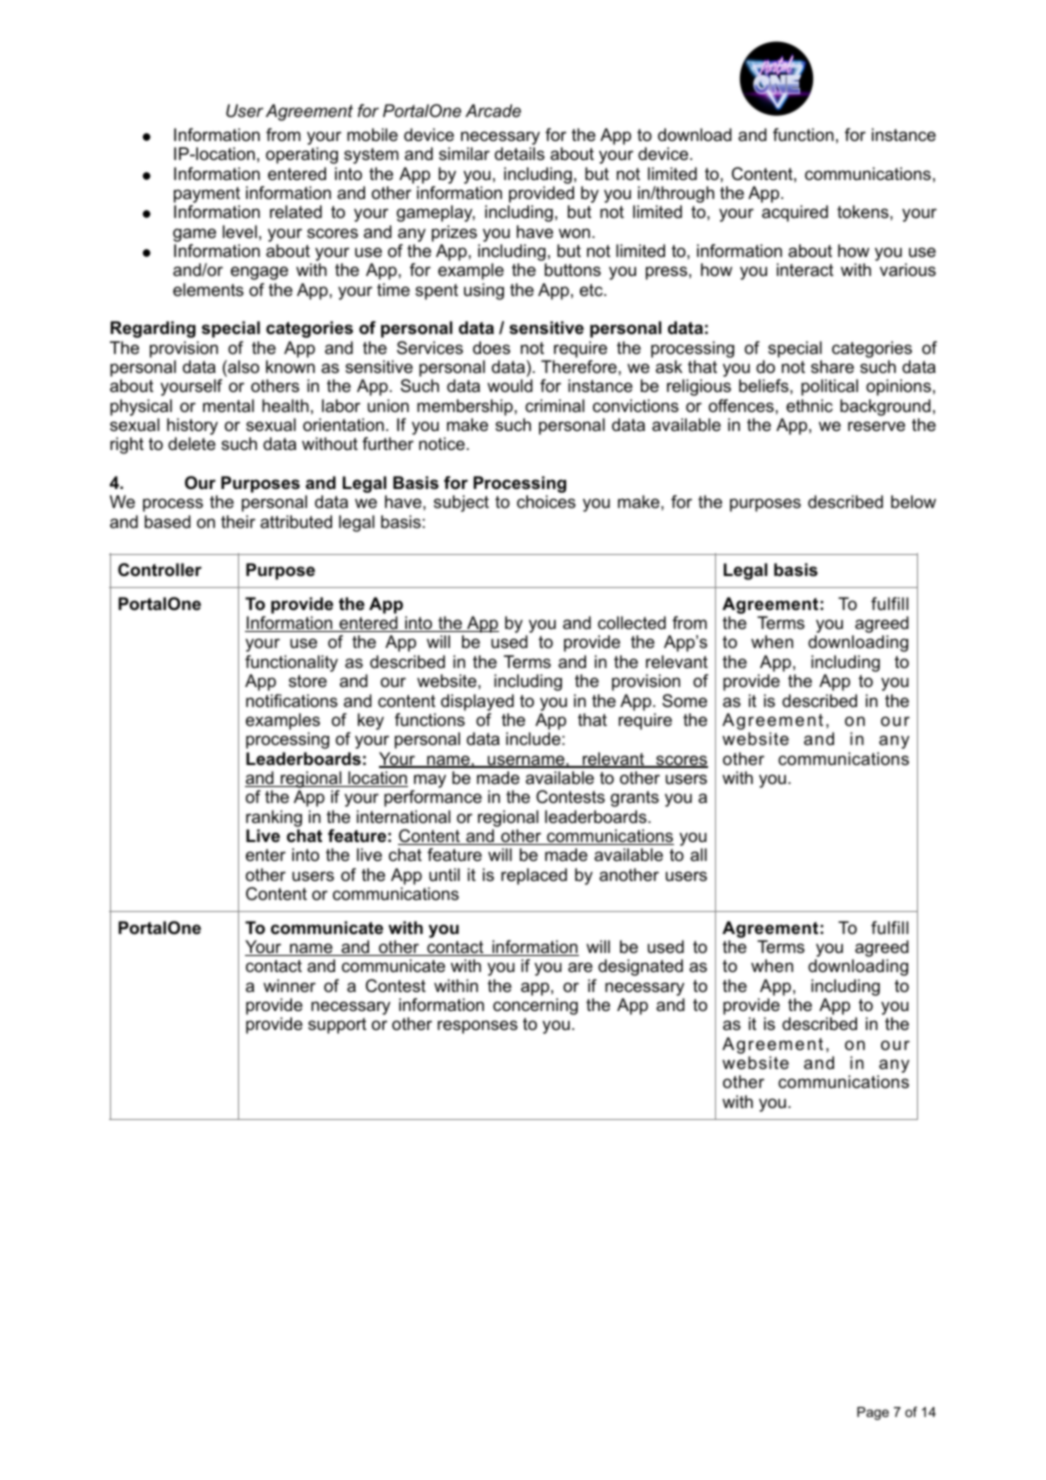 The height and width of the page is (1480, 1046). What do you see at coordinates (520, 154) in the page?
I see `details` at bounding box center [520, 154].
